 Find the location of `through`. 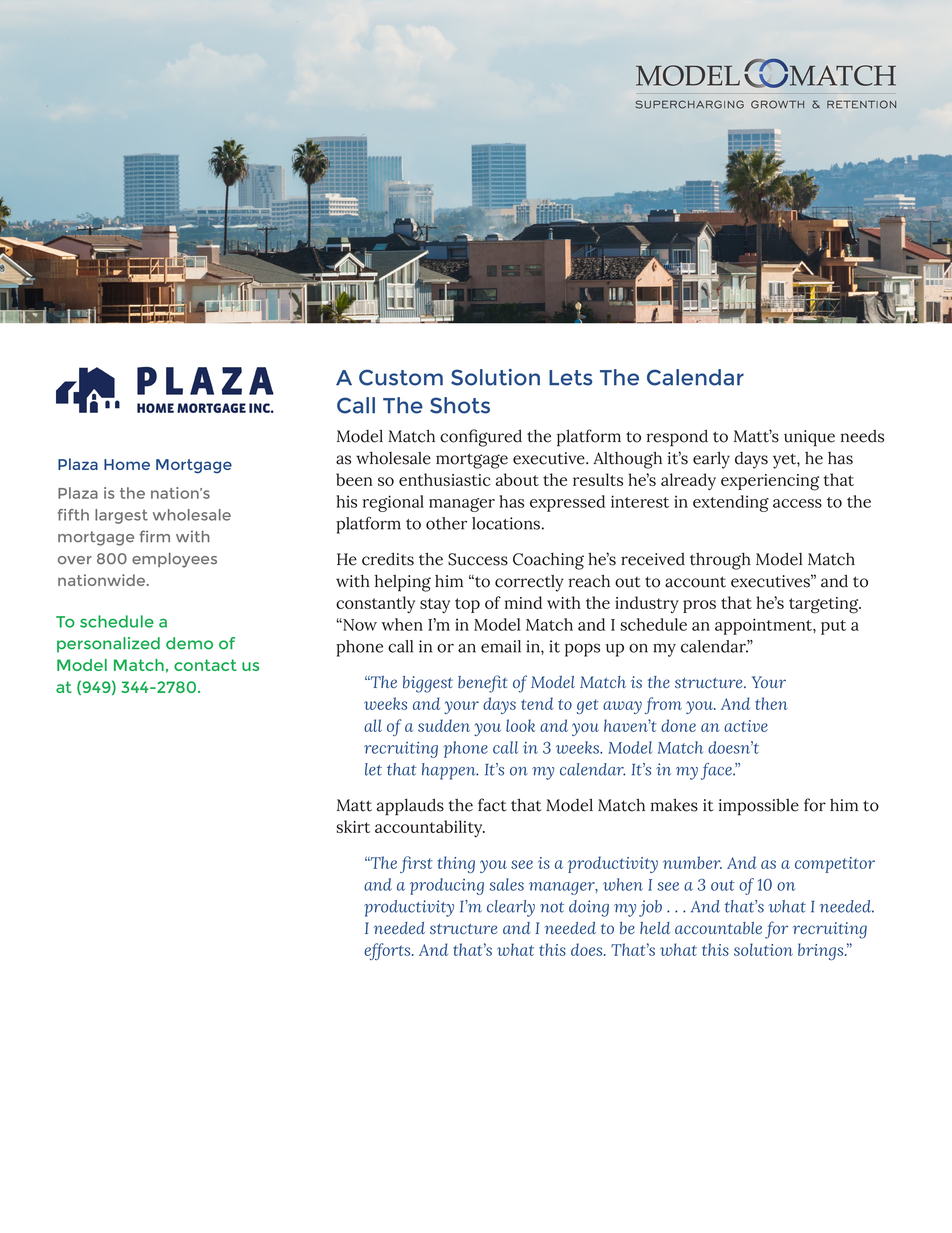

through is located at coordinates (720, 561).
